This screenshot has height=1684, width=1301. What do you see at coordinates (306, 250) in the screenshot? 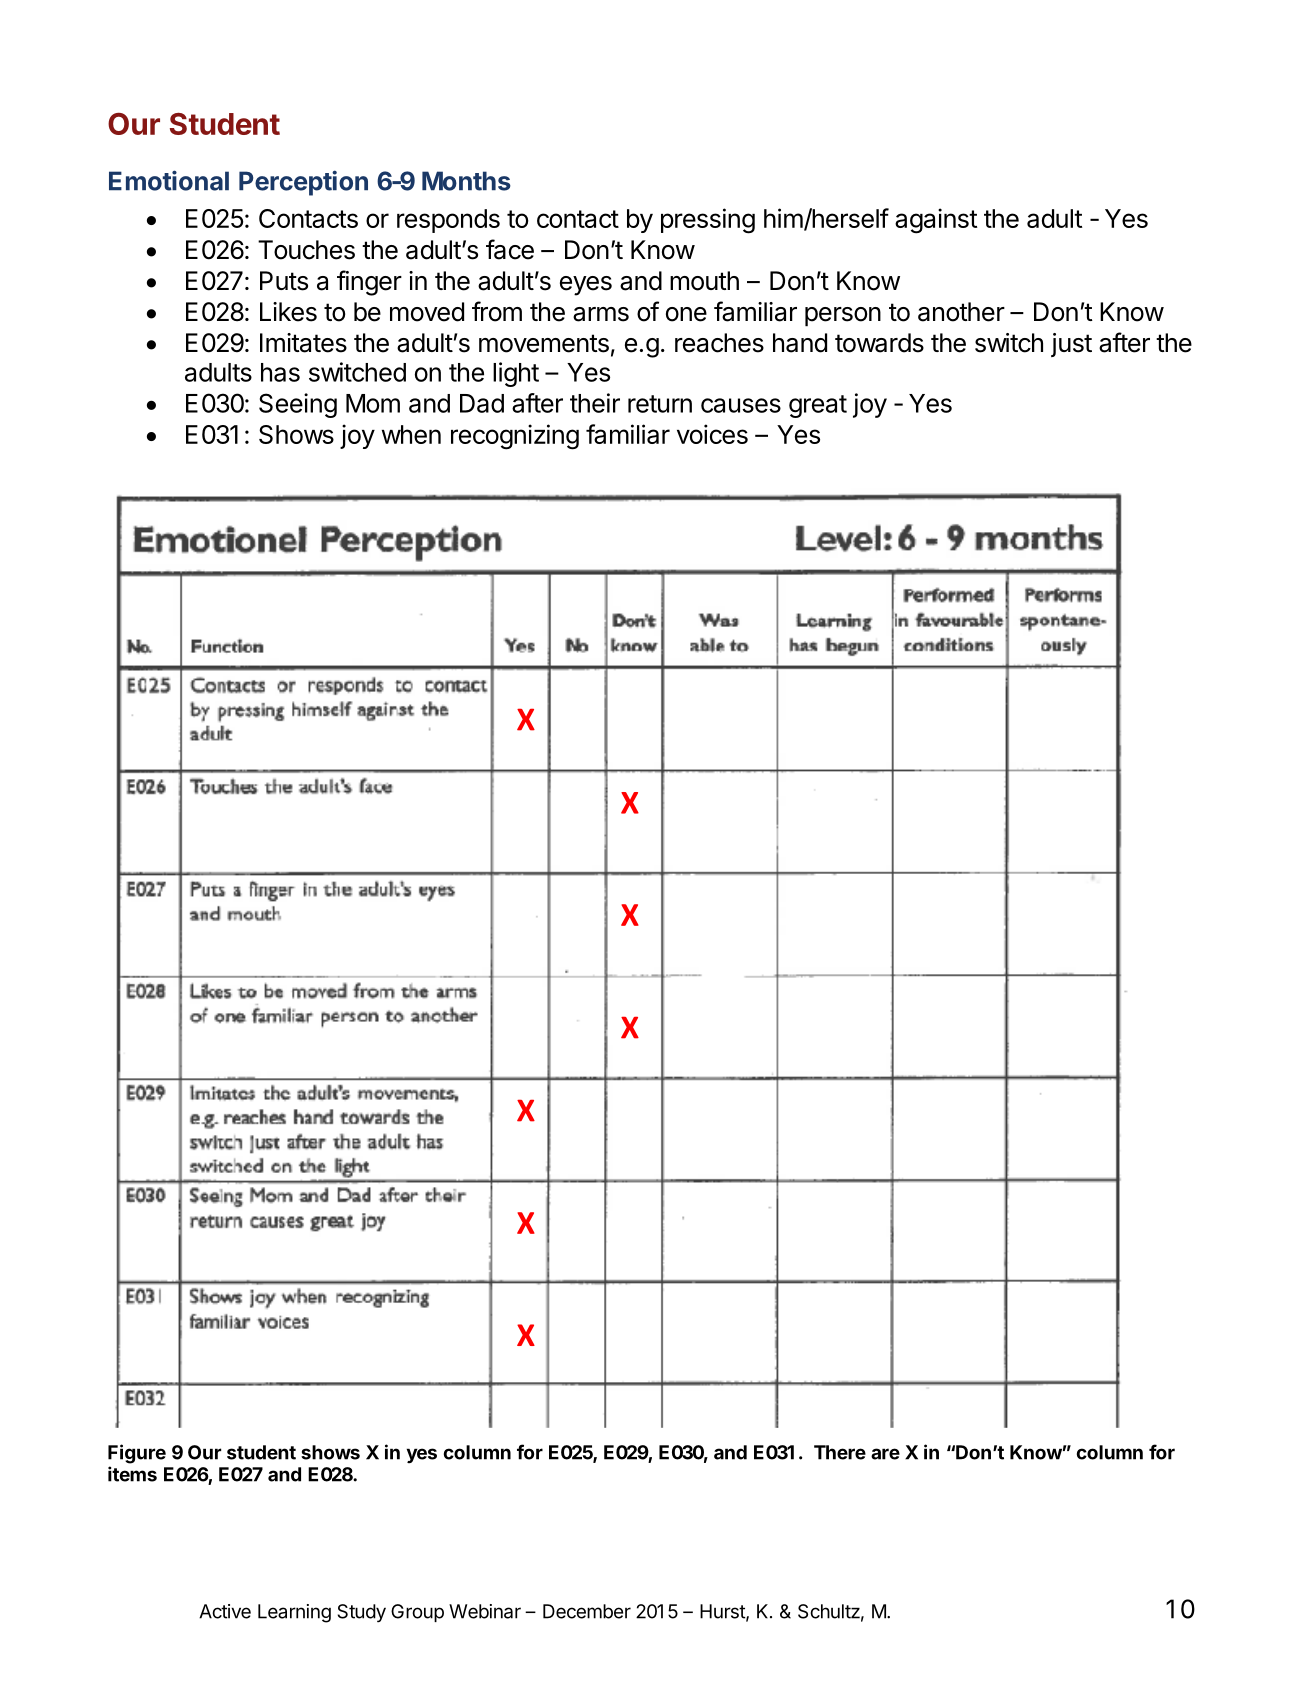
I see `Touches` at bounding box center [306, 250].
